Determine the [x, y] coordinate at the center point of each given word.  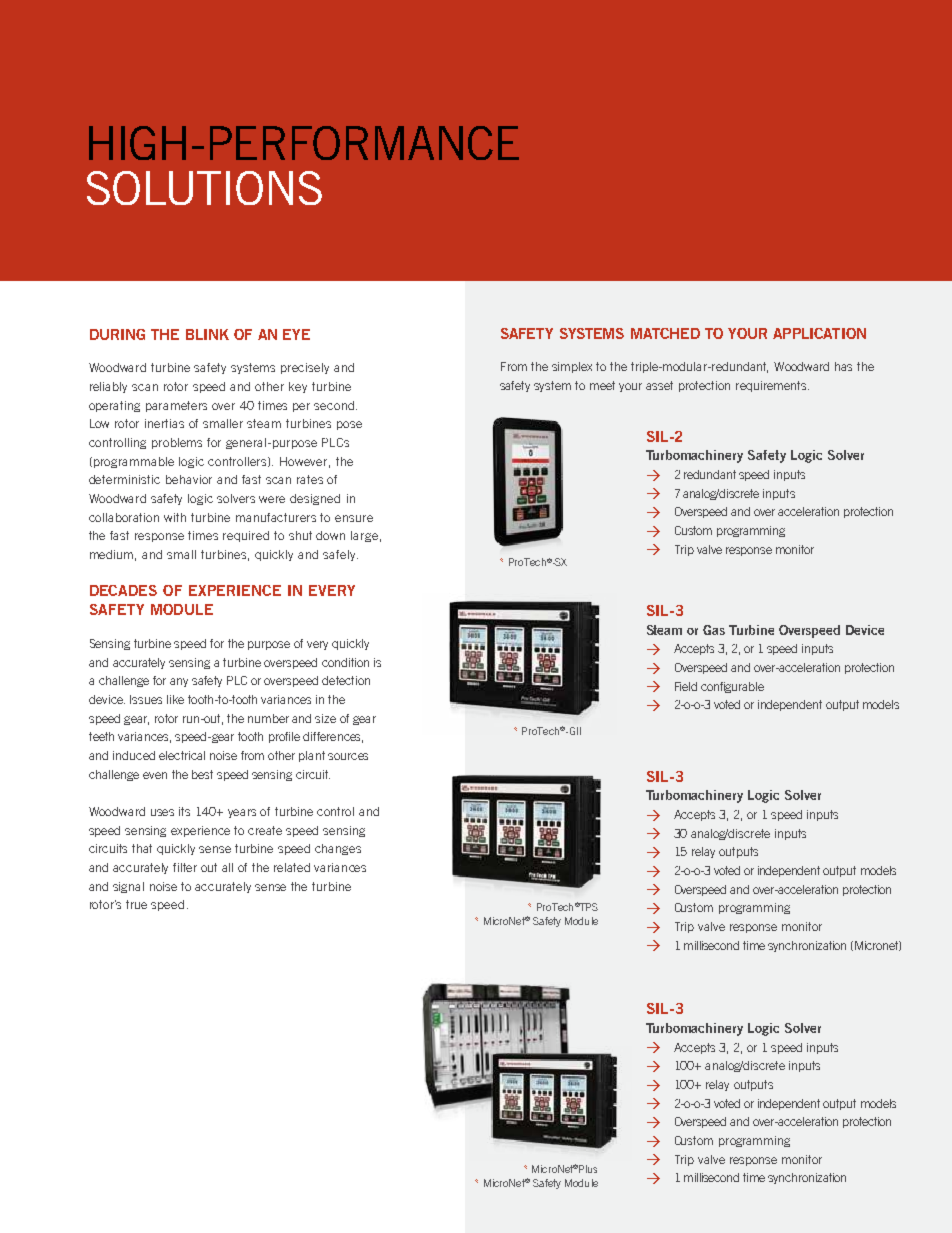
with [175, 517]
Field [686, 686]
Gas [714, 630]
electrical [182, 755]
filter [185, 867]
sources [348, 756]
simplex [572, 367]
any [179, 682]
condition [345, 662]
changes [338, 849]
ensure [354, 518]
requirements [772, 386]
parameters [176, 406]
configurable [732, 687]
